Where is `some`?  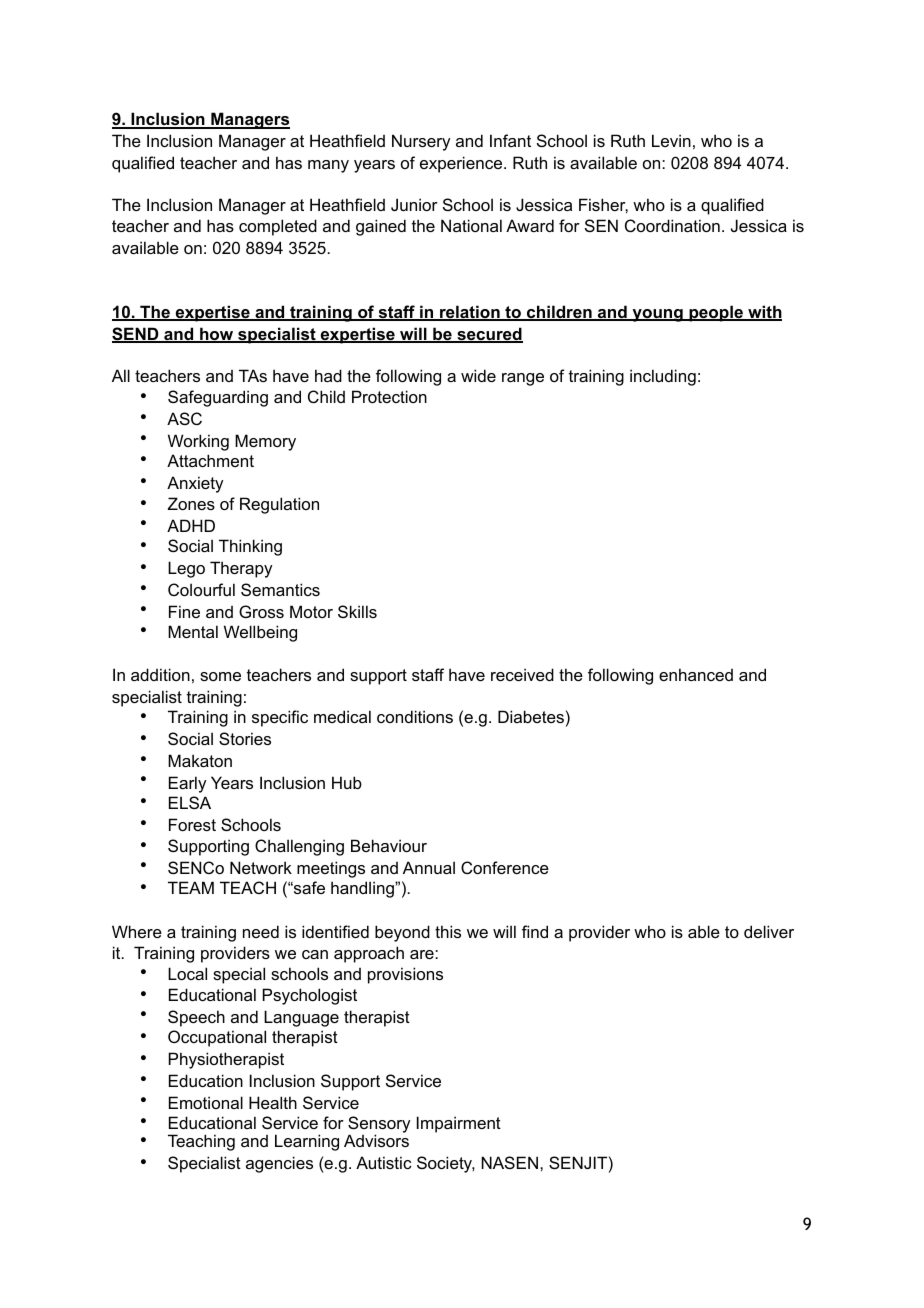 some is located at coordinates (220, 676).
